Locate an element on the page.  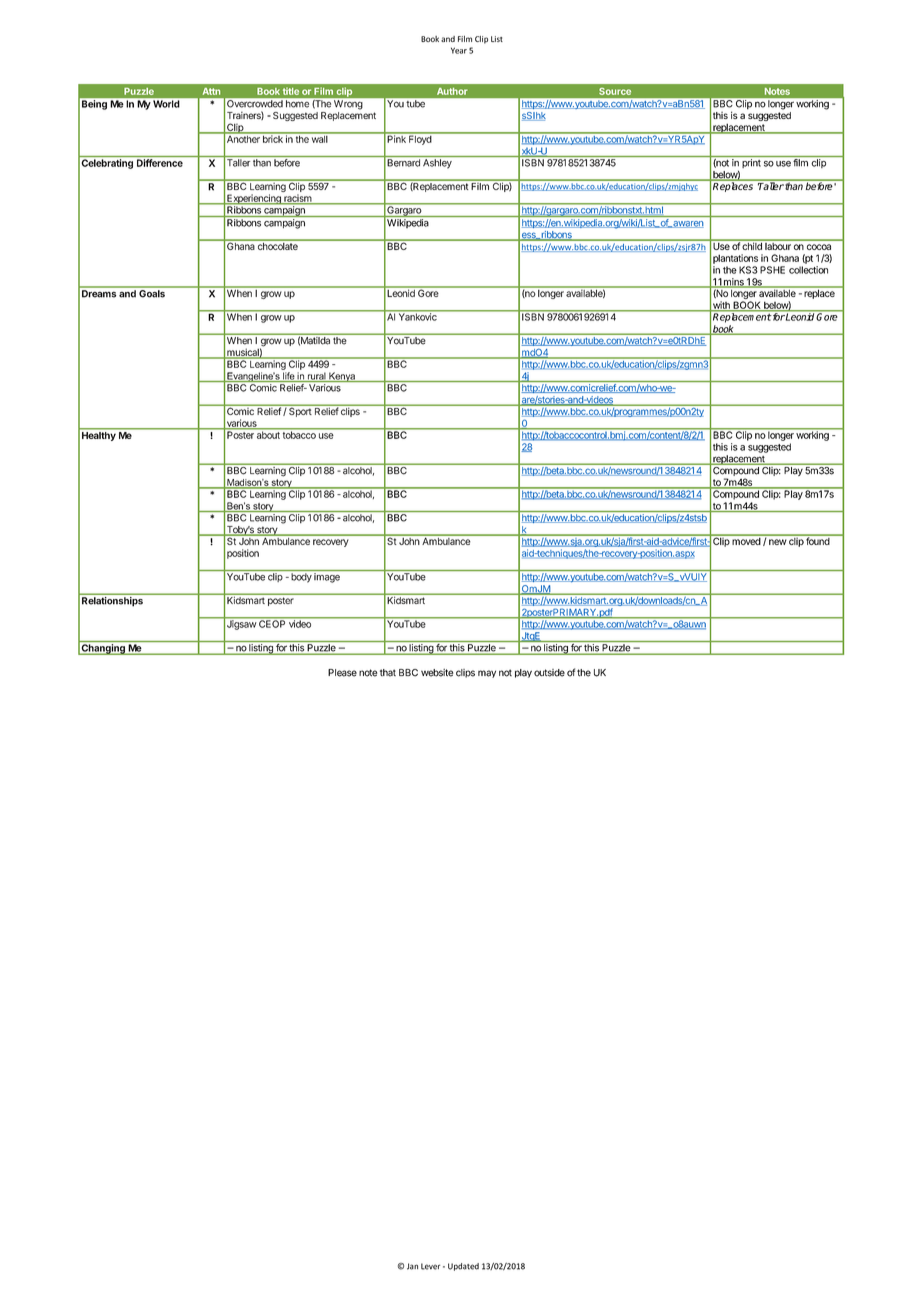
Updated is located at coordinates (463, 1267).
